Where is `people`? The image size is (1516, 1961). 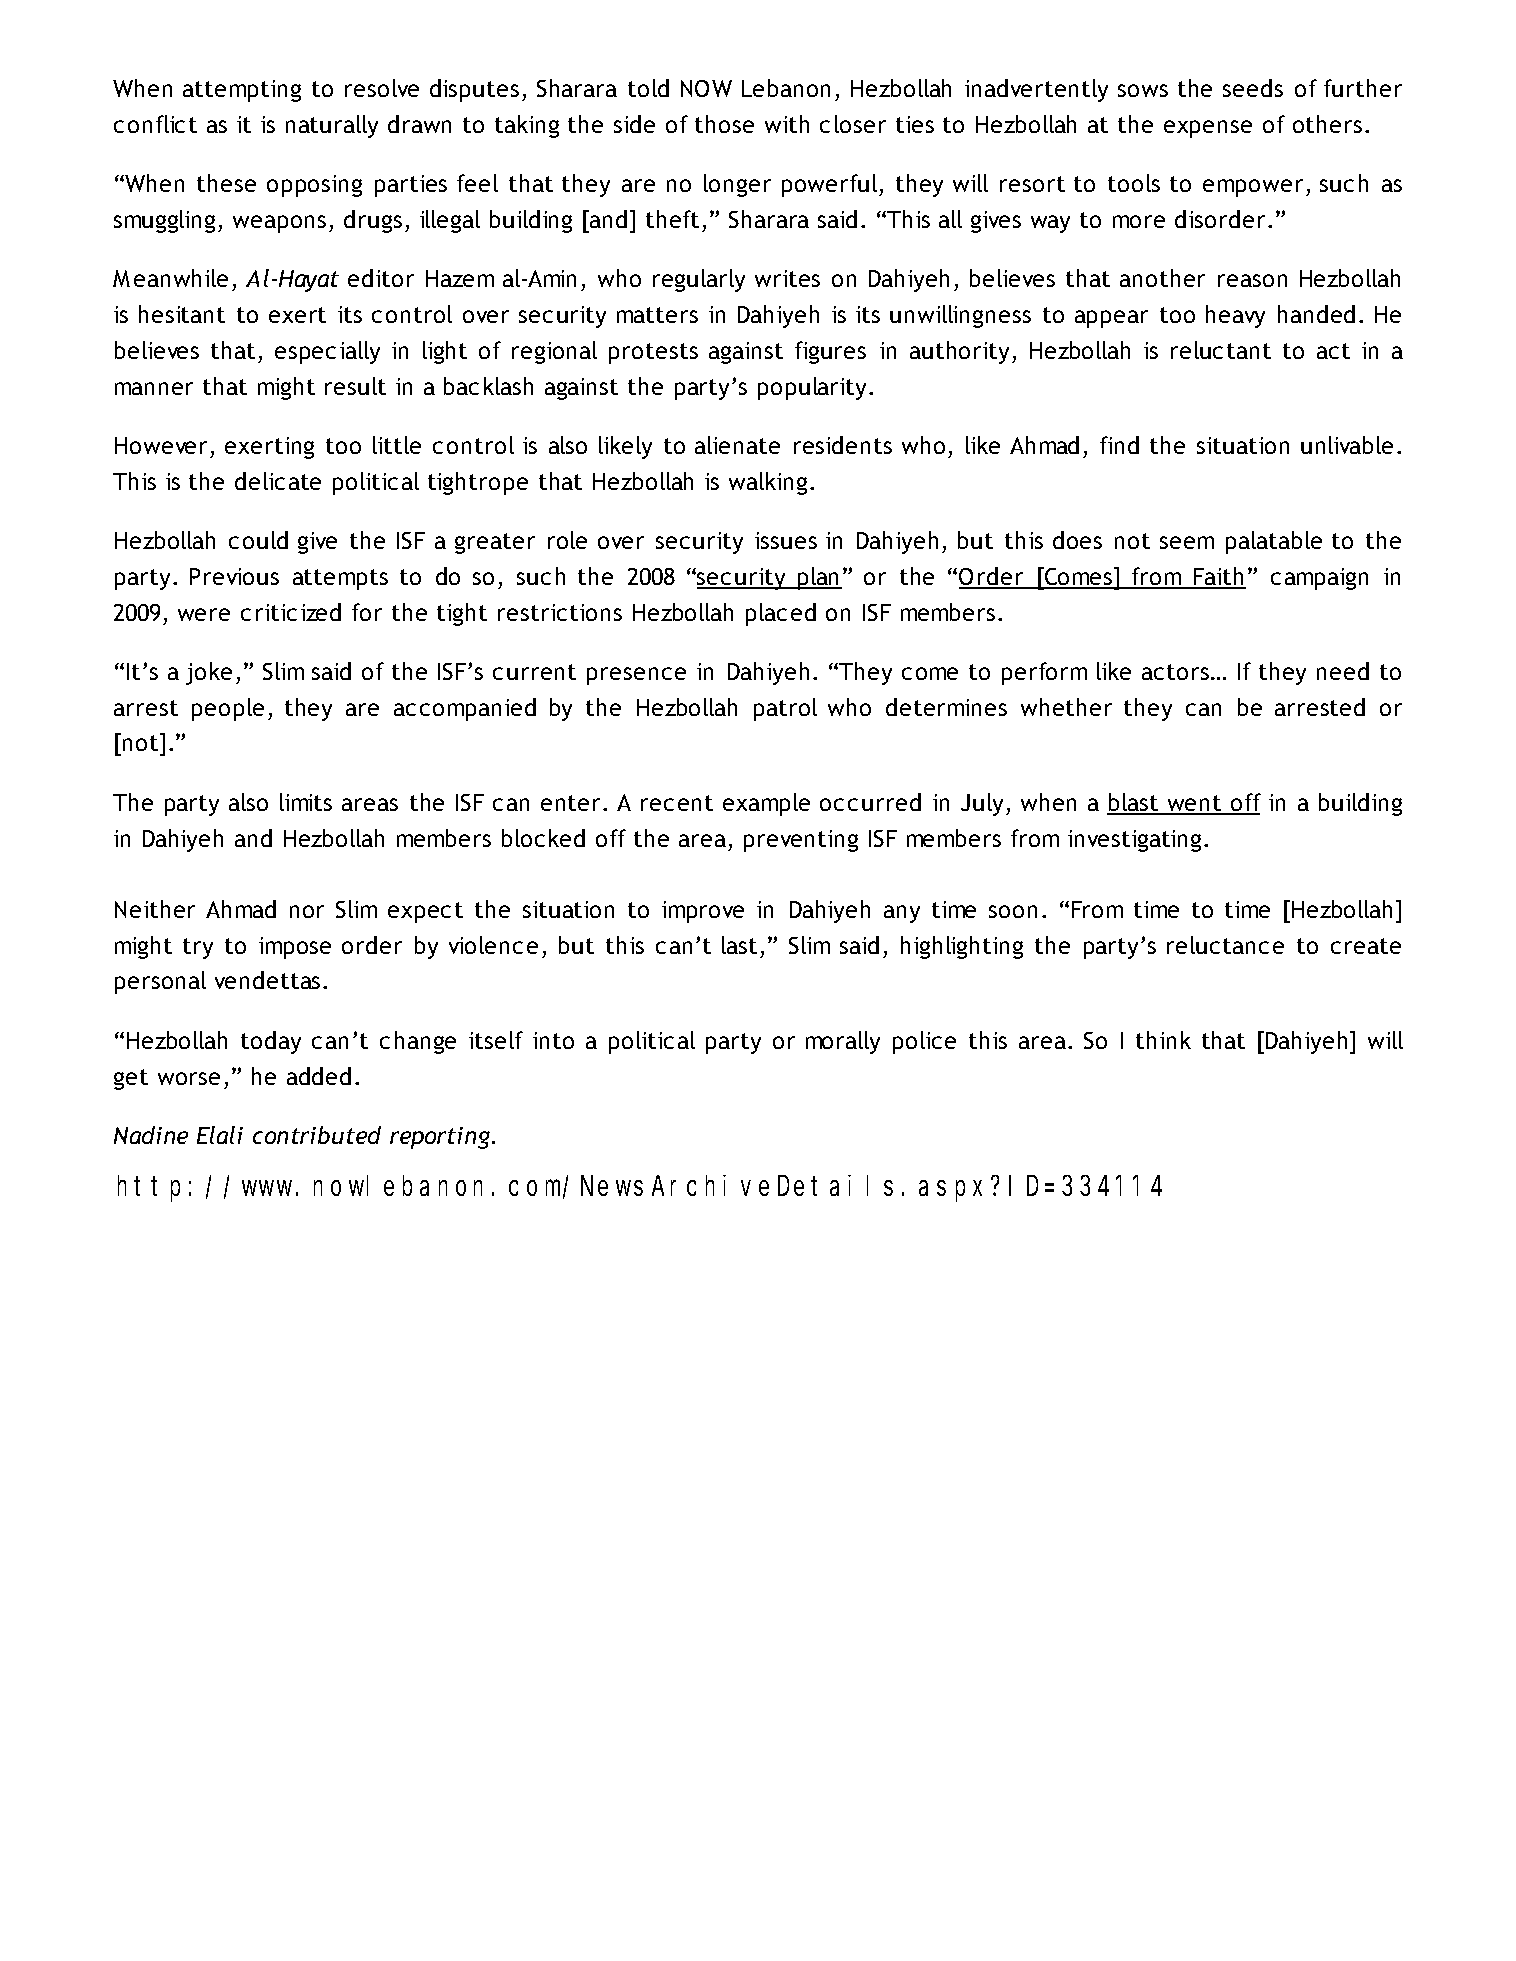
people is located at coordinates (228, 709).
